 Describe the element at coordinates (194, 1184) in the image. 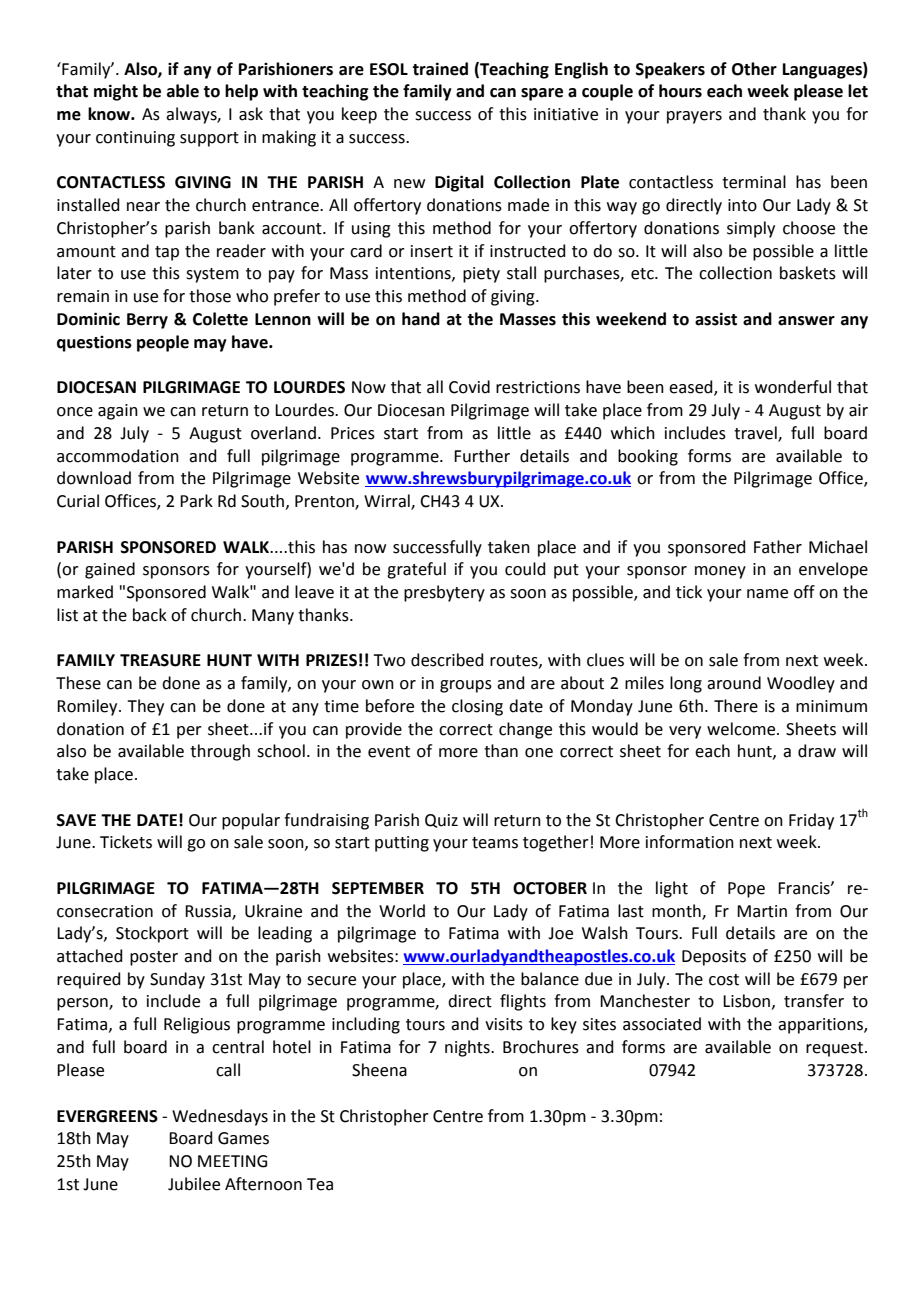

I see `Jubilee` at that location.
